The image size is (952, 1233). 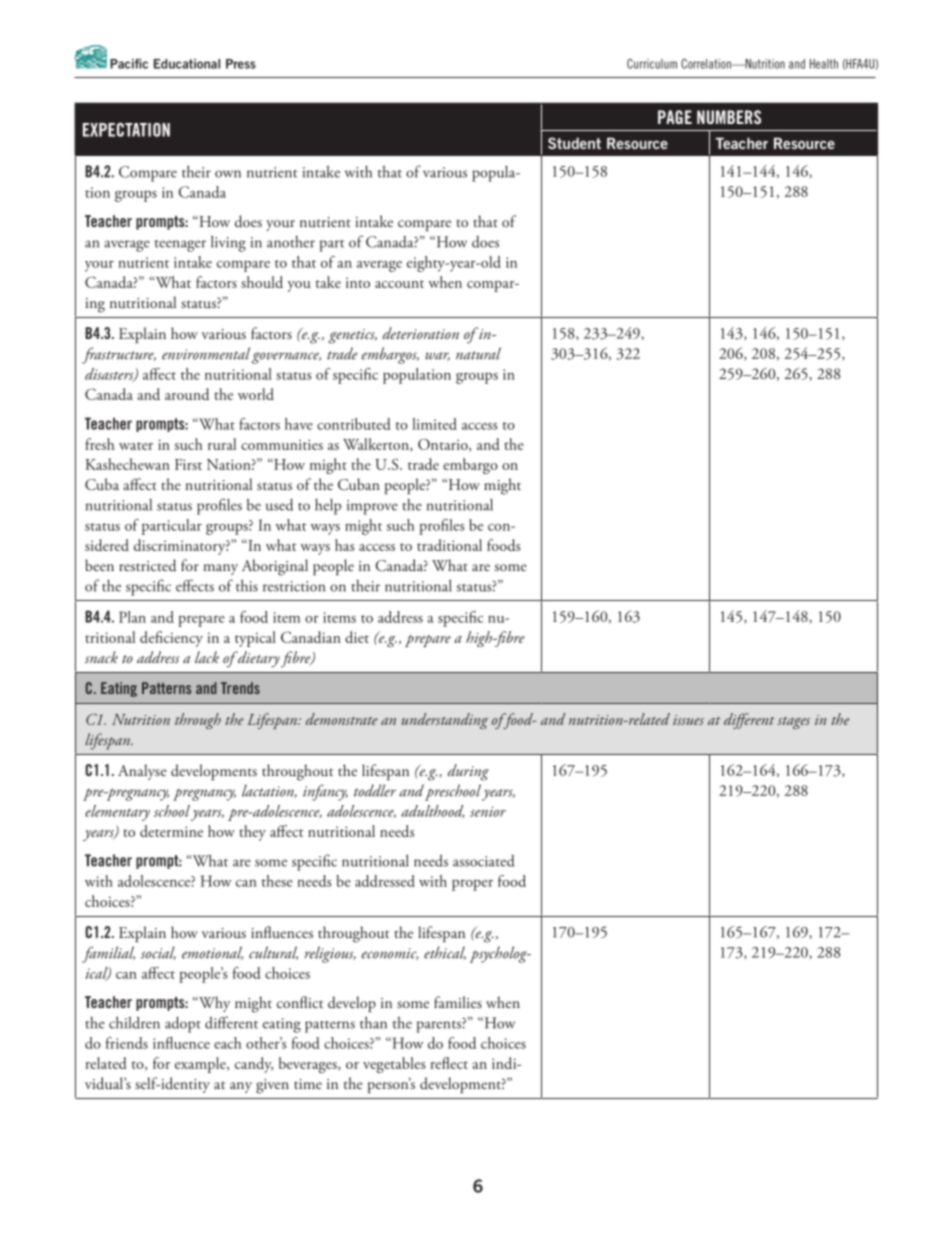 I want to click on example, so click(x=201, y=1065).
